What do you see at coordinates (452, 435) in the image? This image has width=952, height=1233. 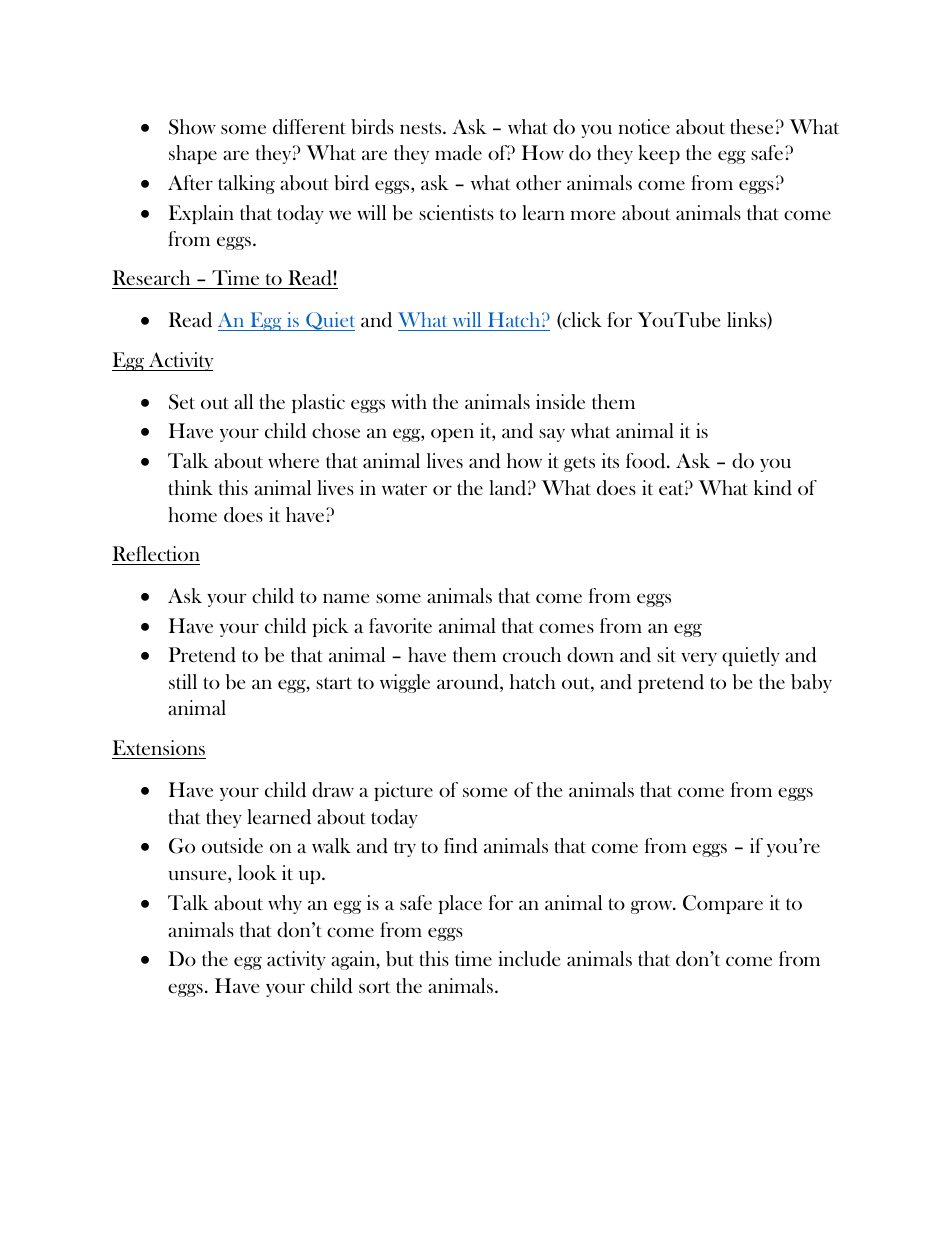 I see `open` at bounding box center [452, 435].
